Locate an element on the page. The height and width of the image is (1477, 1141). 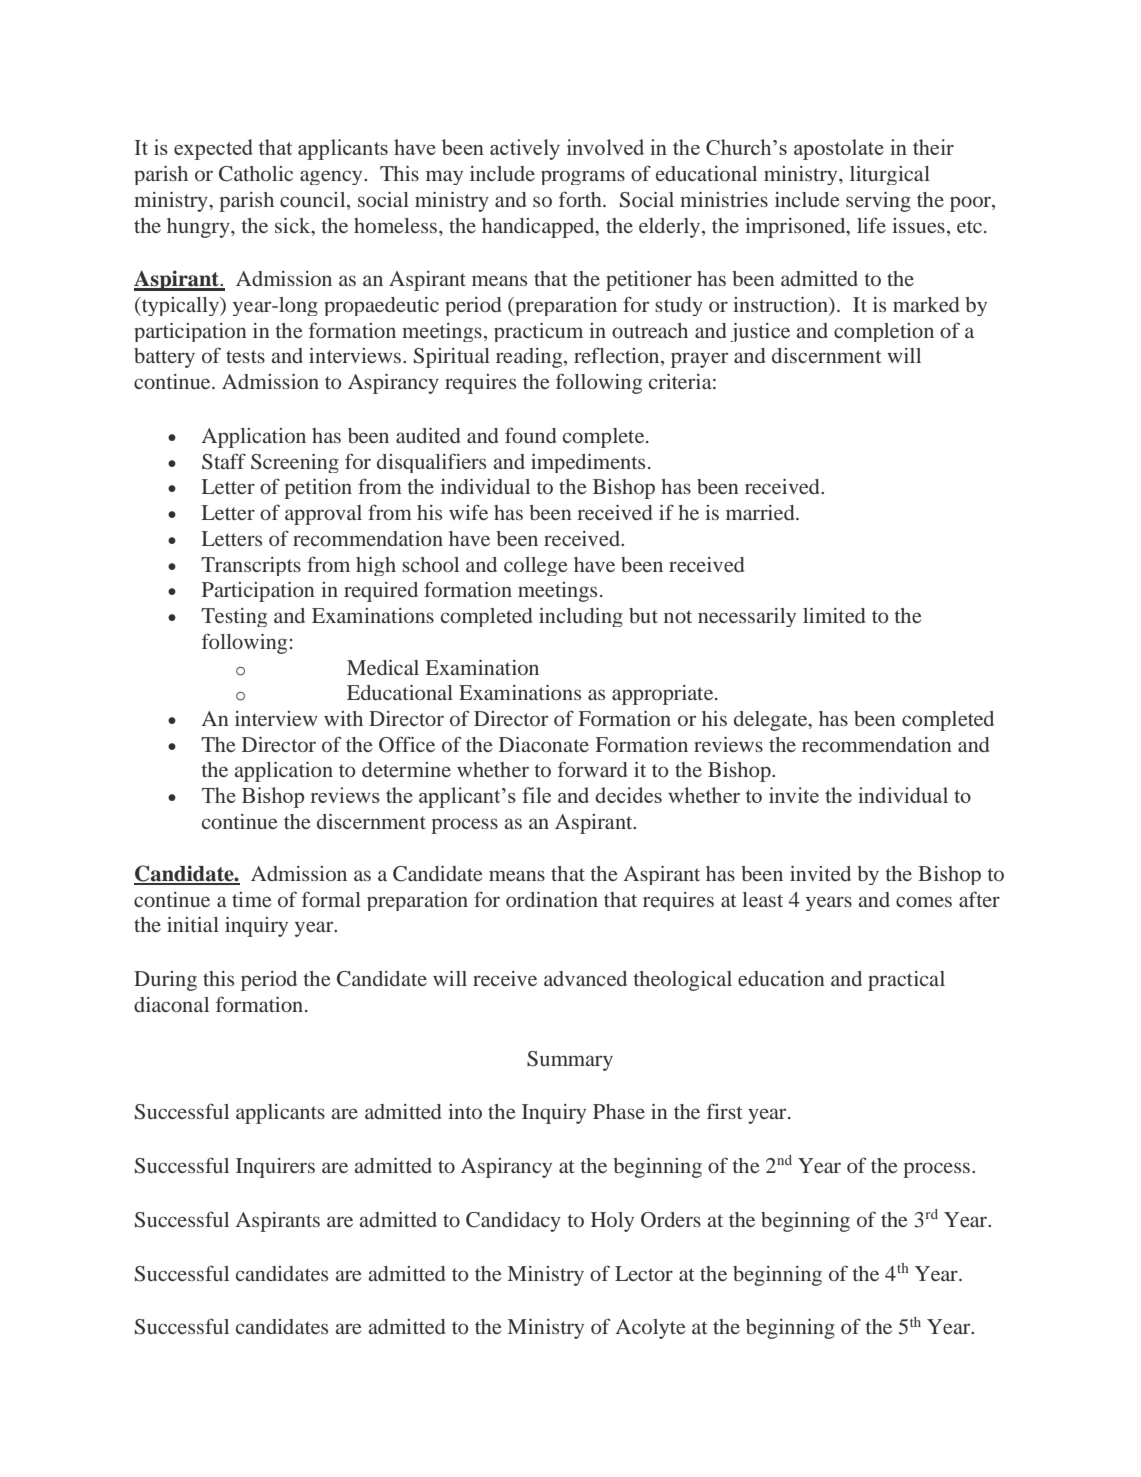
with is located at coordinates (343, 718).
